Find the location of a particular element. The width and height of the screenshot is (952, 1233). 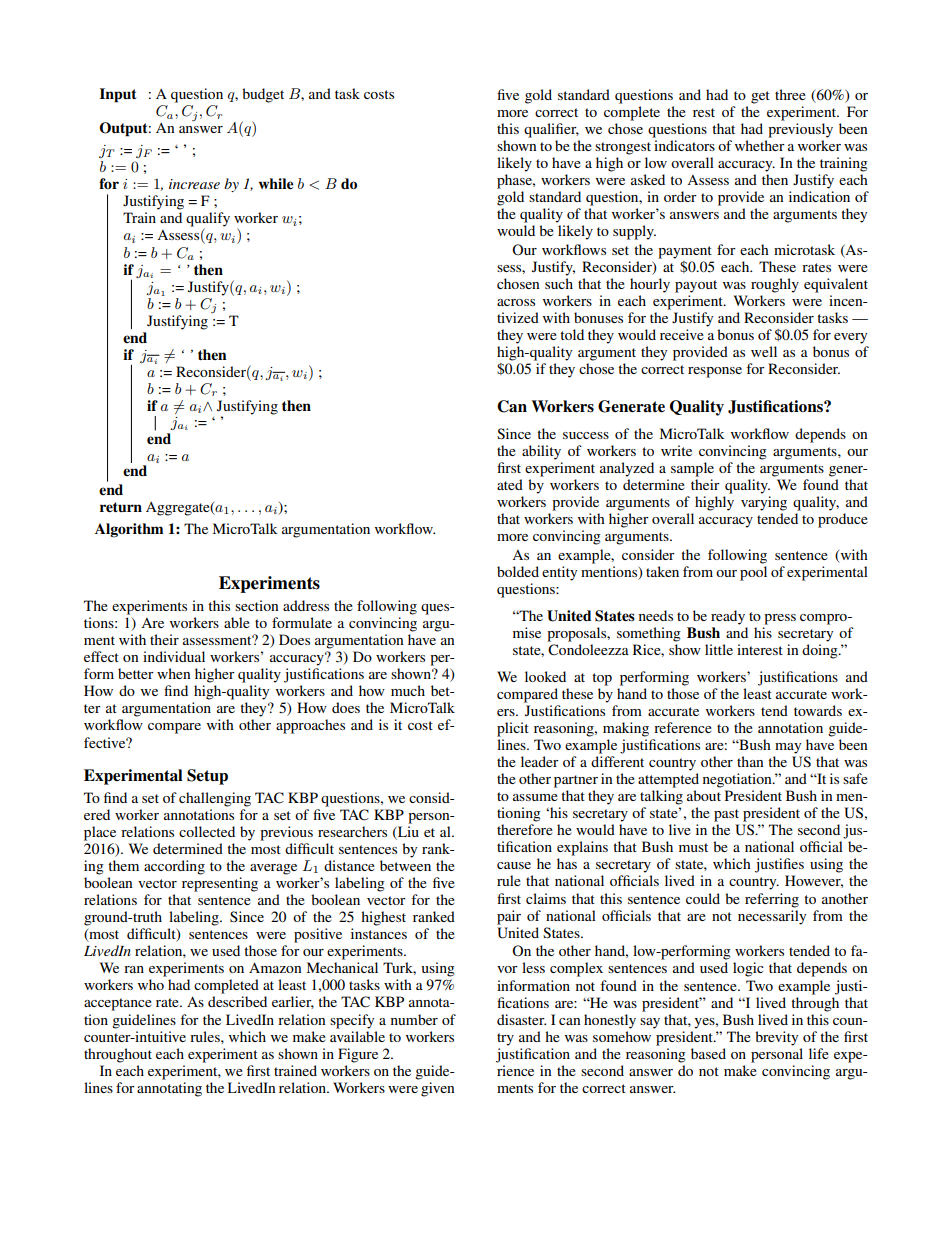

qualifier is located at coordinates (551, 130).
